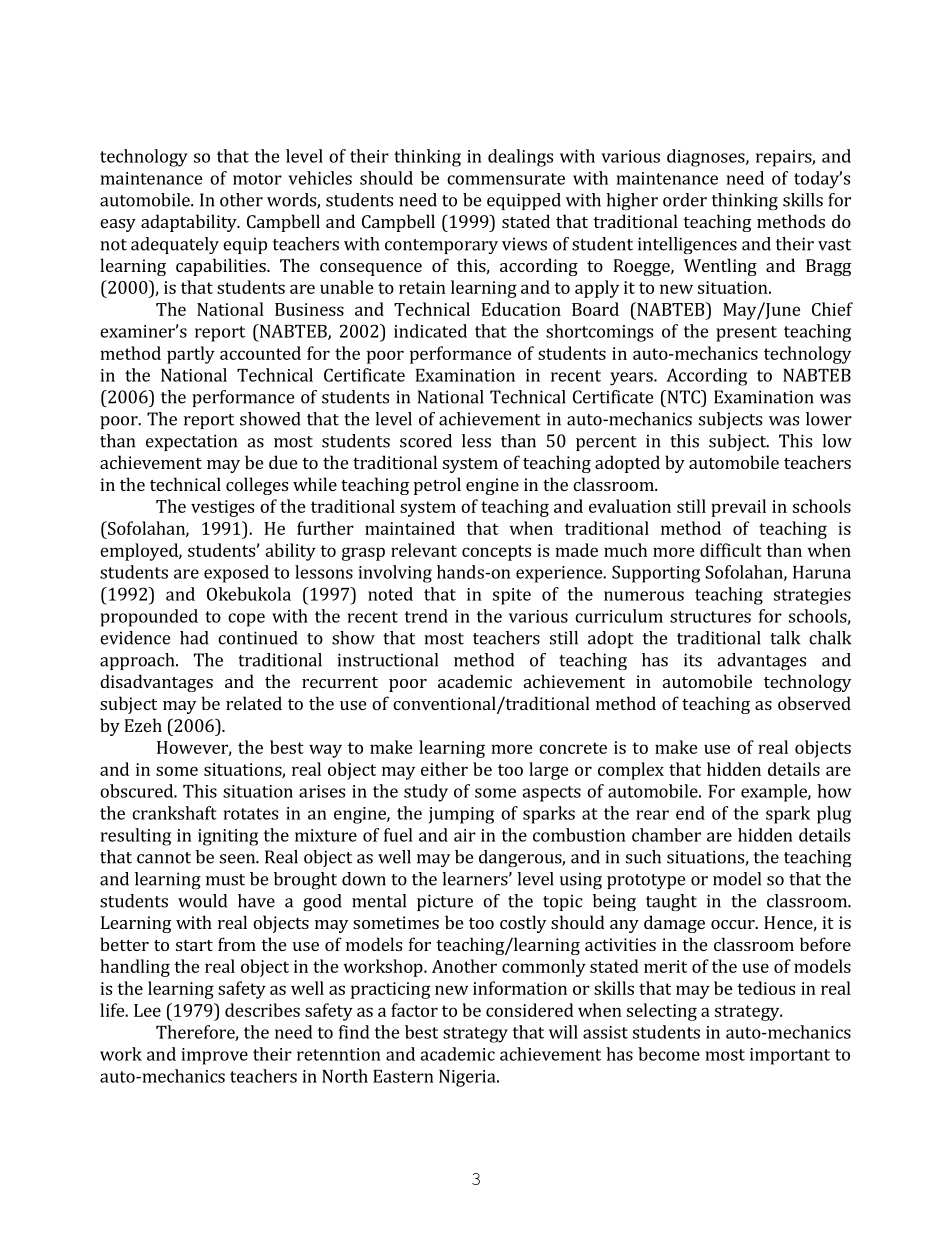  What do you see at coordinates (445, 902) in the screenshot?
I see `picture` at bounding box center [445, 902].
